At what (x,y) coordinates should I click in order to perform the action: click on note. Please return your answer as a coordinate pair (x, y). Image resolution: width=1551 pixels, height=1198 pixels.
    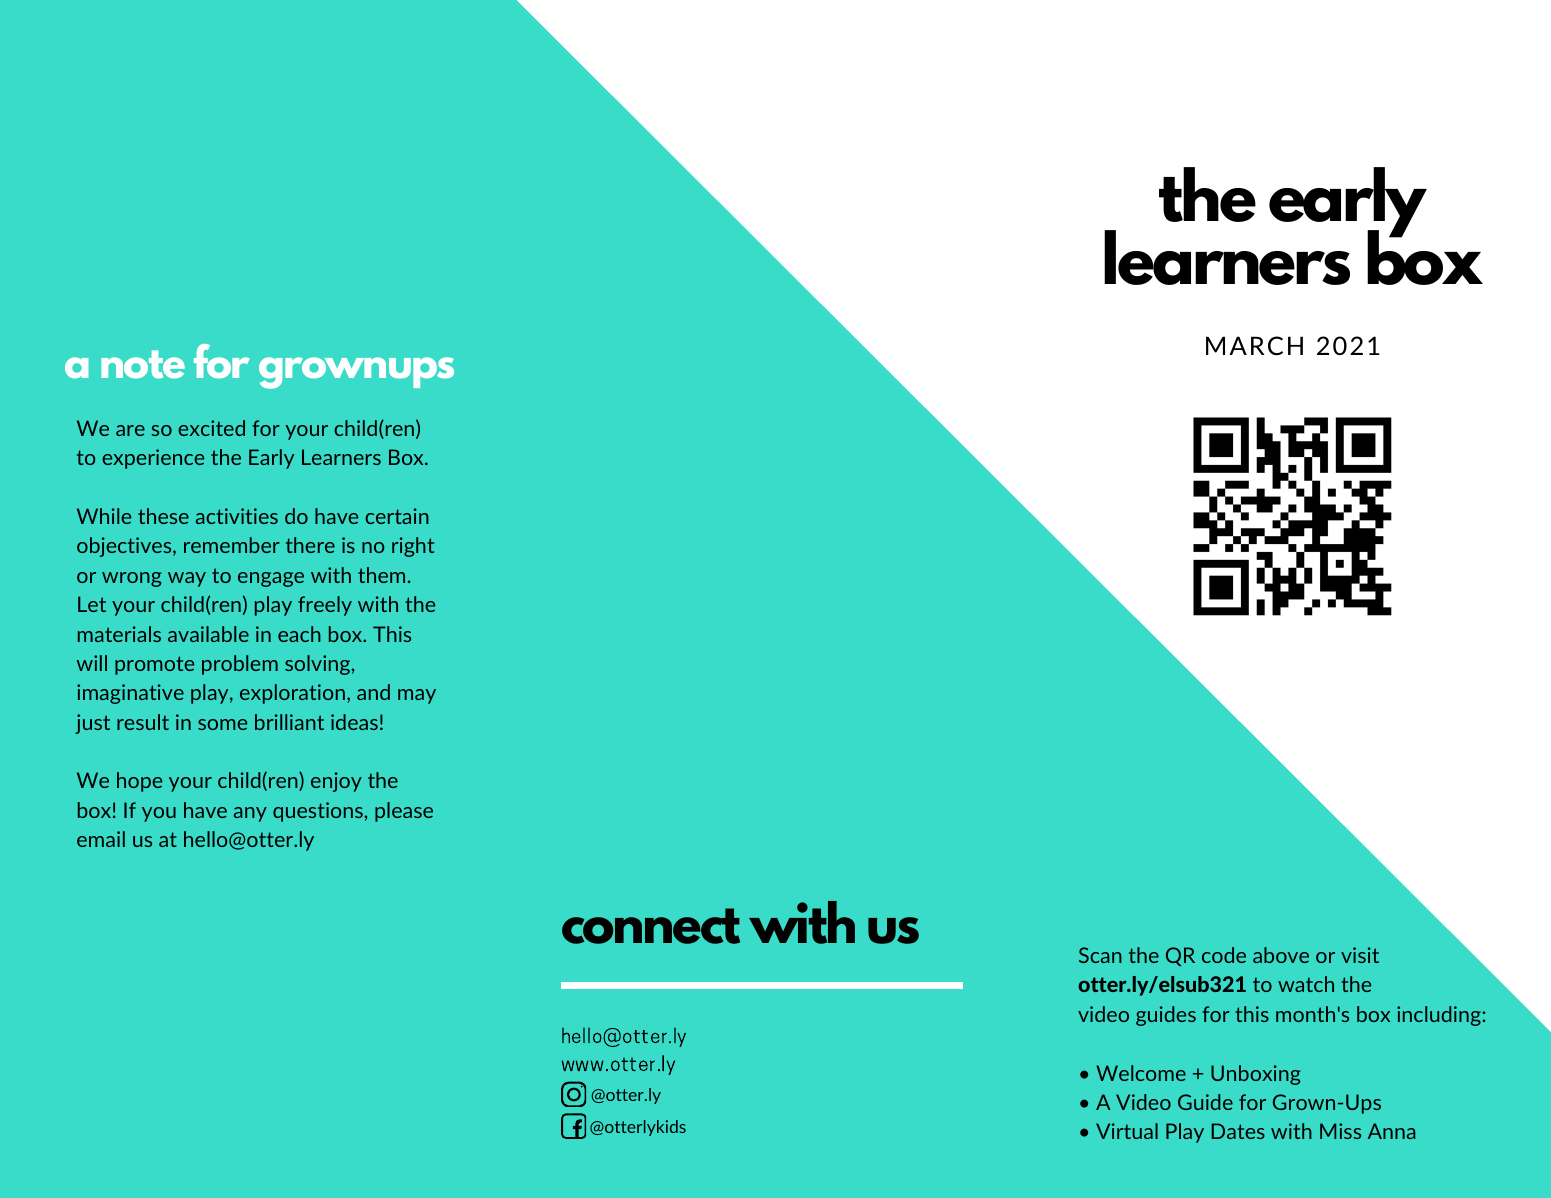
    Looking at the image, I should click on (143, 364).
